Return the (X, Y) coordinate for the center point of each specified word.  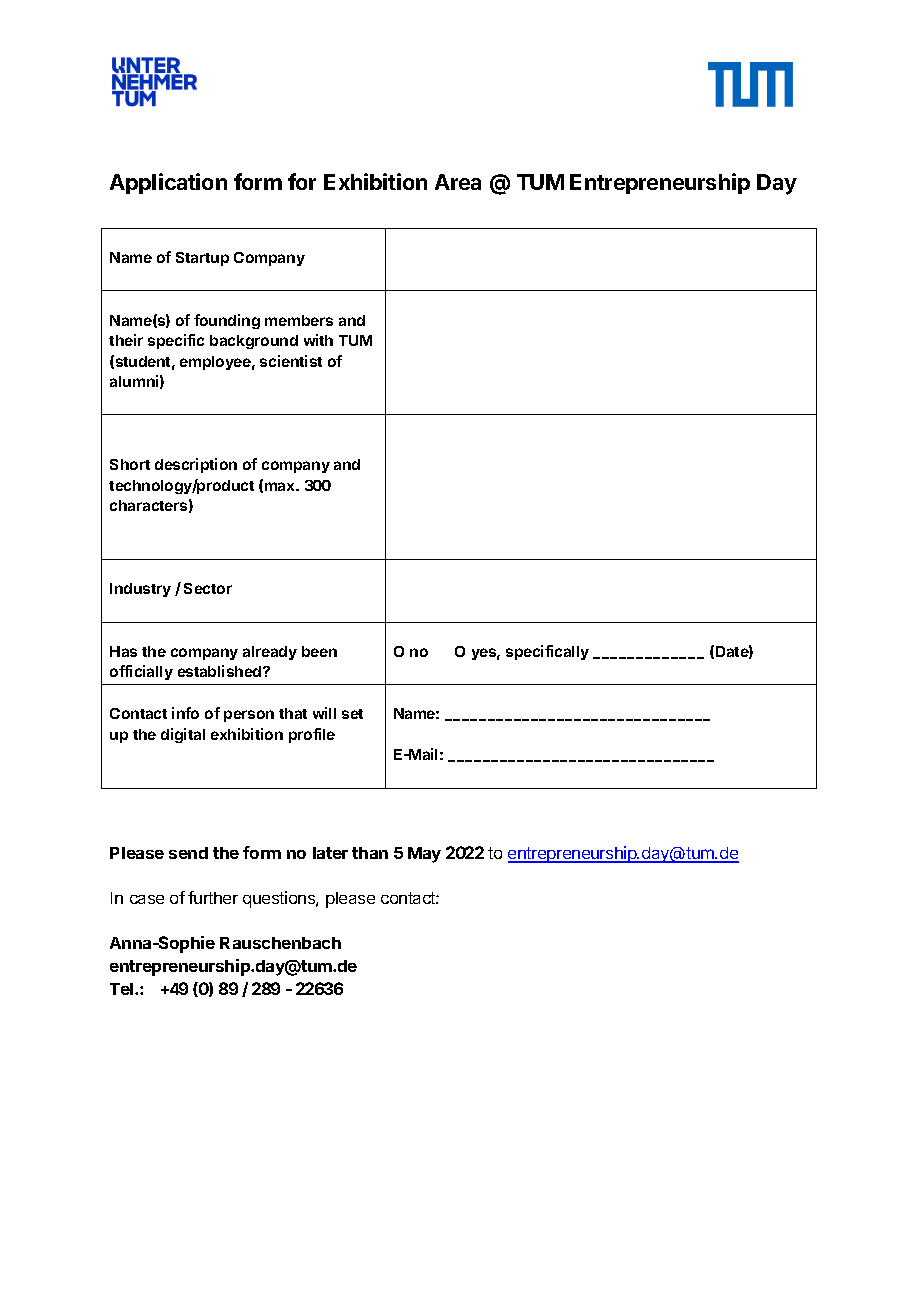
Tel (123, 989)
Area (458, 182)
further (213, 897)
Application (168, 183)
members (299, 320)
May (424, 855)
